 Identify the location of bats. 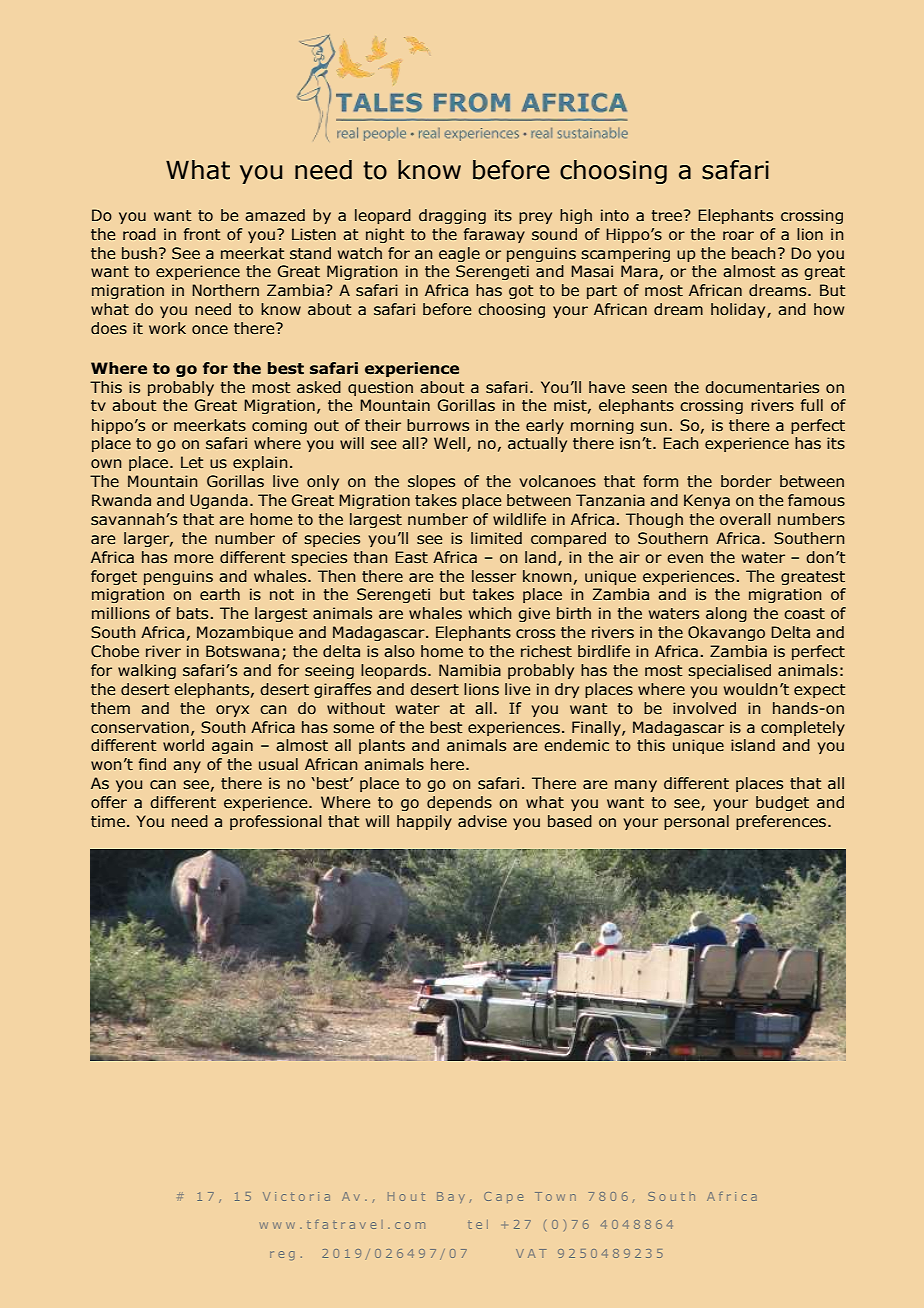
(192, 613).
